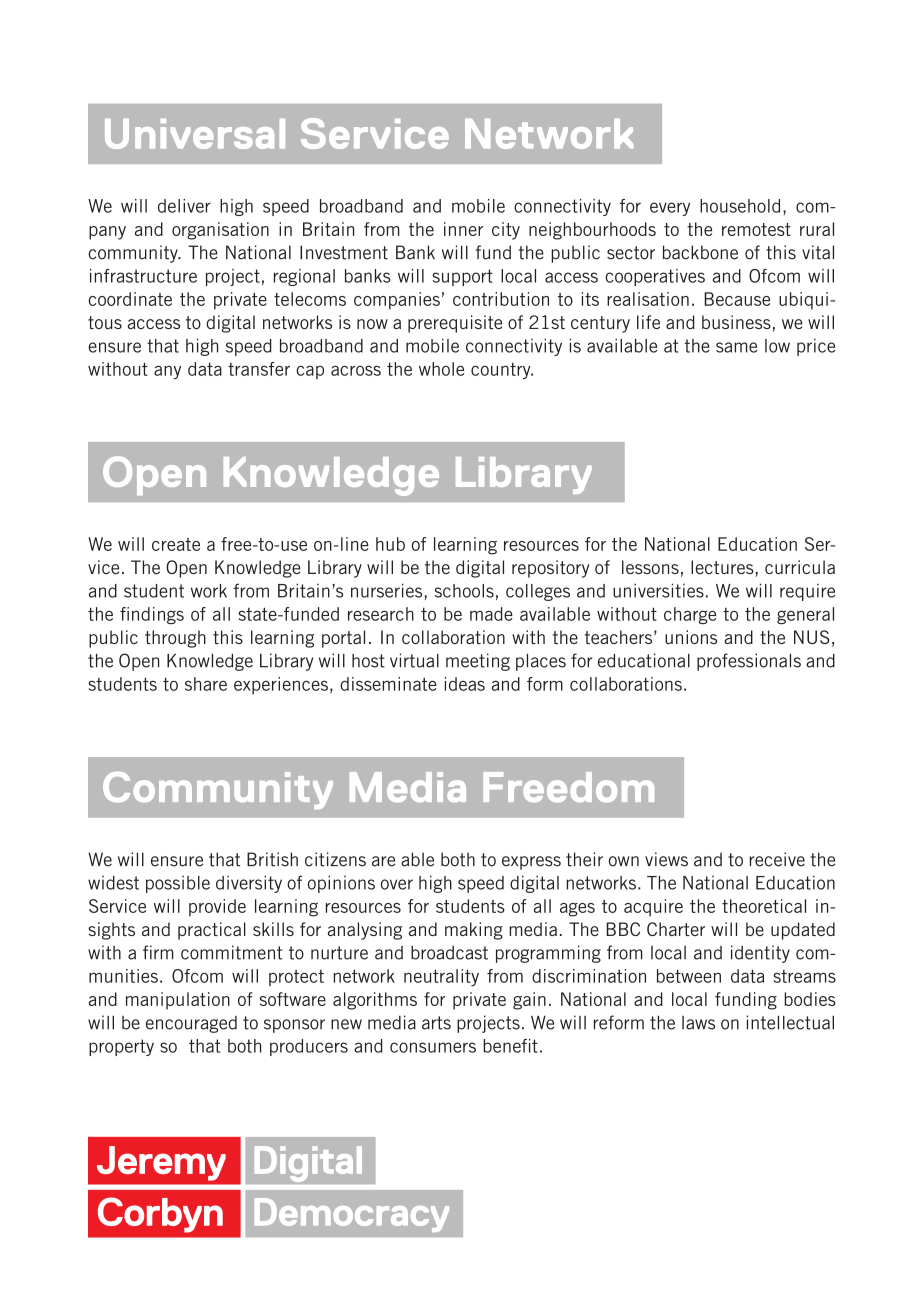 This screenshot has height=1308, width=924. I want to click on inner, so click(463, 229).
